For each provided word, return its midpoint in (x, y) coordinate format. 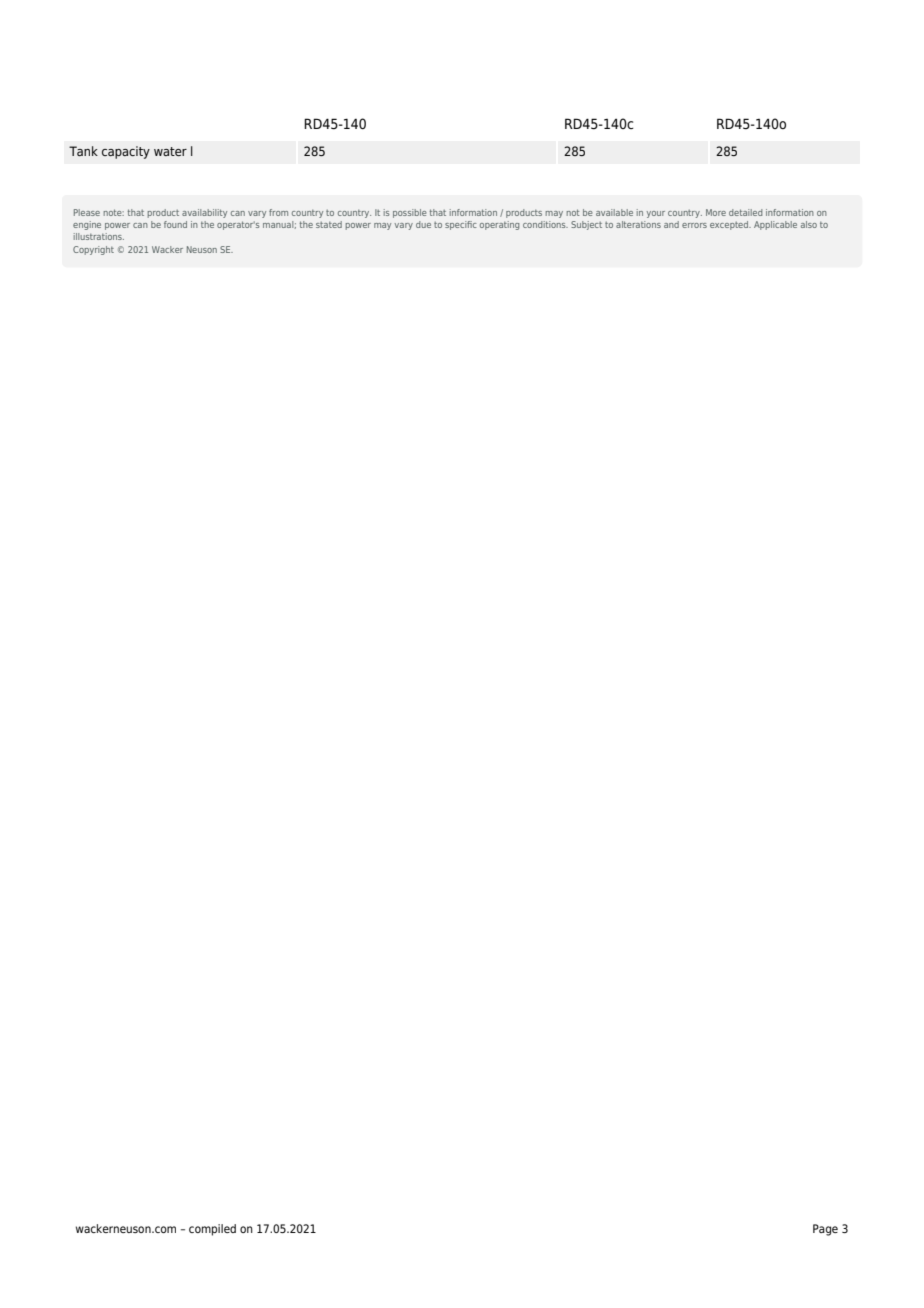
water (170, 151)
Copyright (93, 250)
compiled (212, 1230)
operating (499, 225)
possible (410, 213)
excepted (730, 225)
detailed (745, 212)
